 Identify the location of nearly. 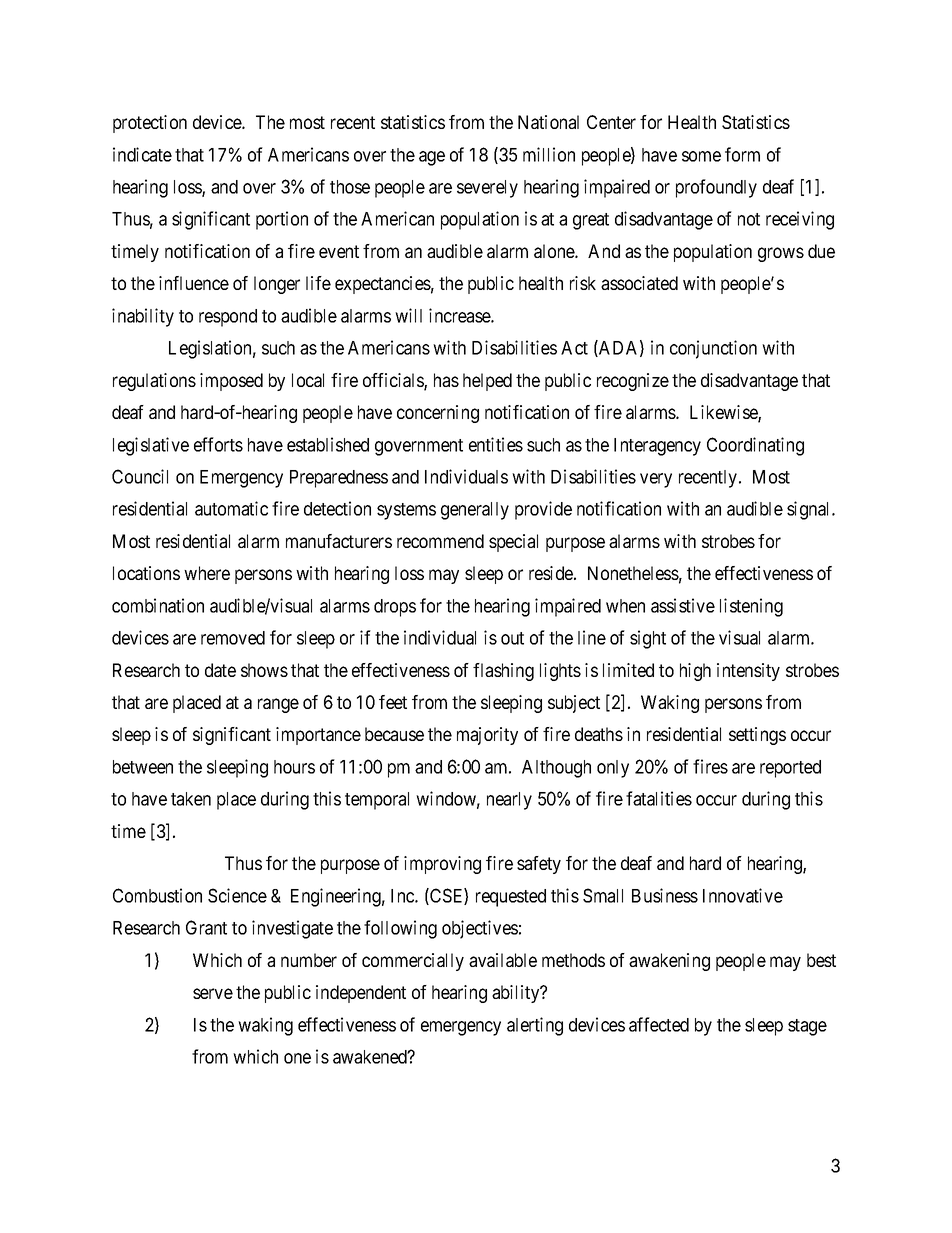
(509, 801).
